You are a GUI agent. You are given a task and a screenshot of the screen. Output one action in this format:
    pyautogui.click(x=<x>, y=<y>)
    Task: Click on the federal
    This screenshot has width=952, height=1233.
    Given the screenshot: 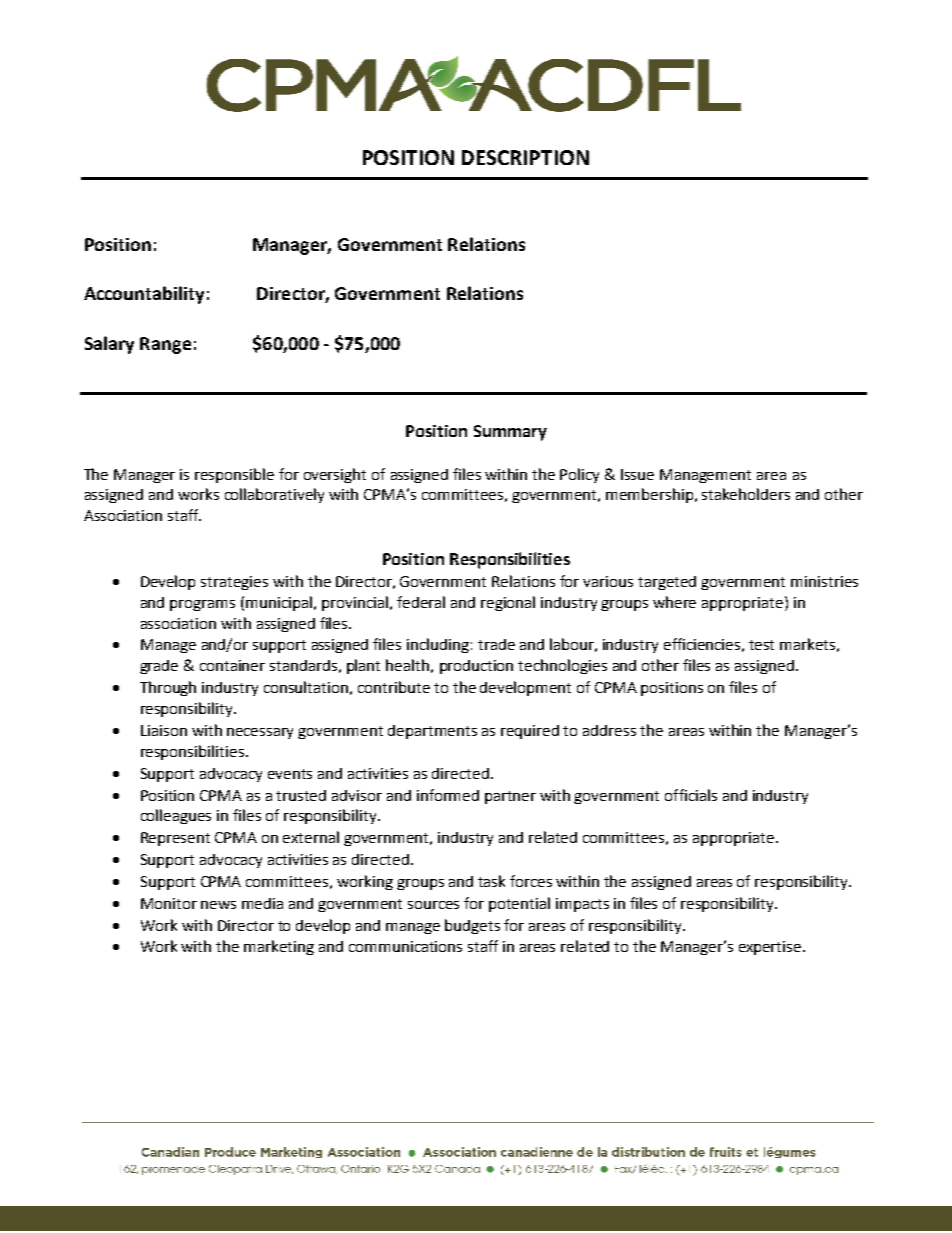 What is the action you would take?
    pyautogui.click(x=421, y=602)
